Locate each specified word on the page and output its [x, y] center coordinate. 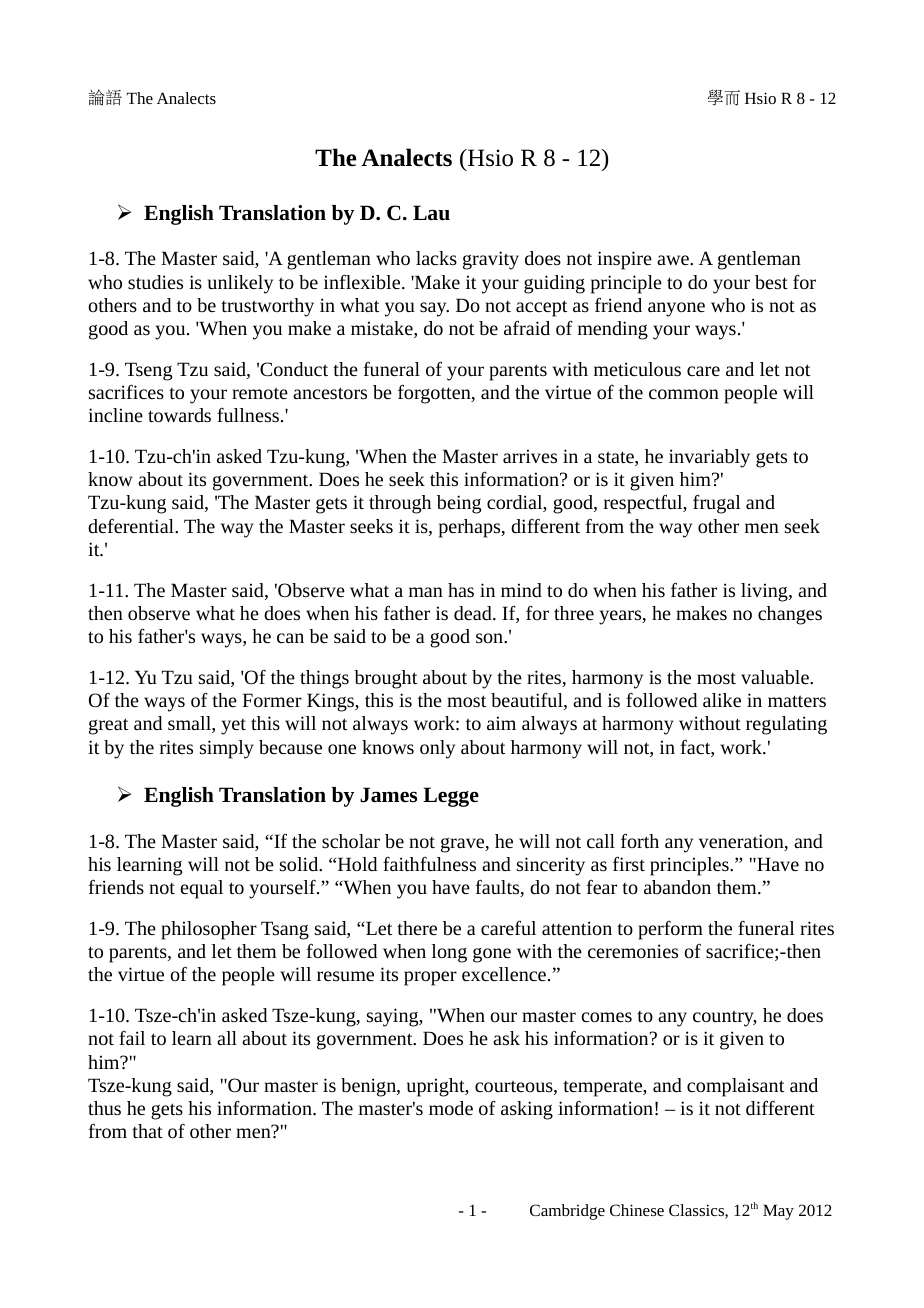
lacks [436, 258]
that [147, 1131]
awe [674, 260]
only [437, 749]
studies [155, 282]
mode [451, 1108]
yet [233, 727]
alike [722, 700]
